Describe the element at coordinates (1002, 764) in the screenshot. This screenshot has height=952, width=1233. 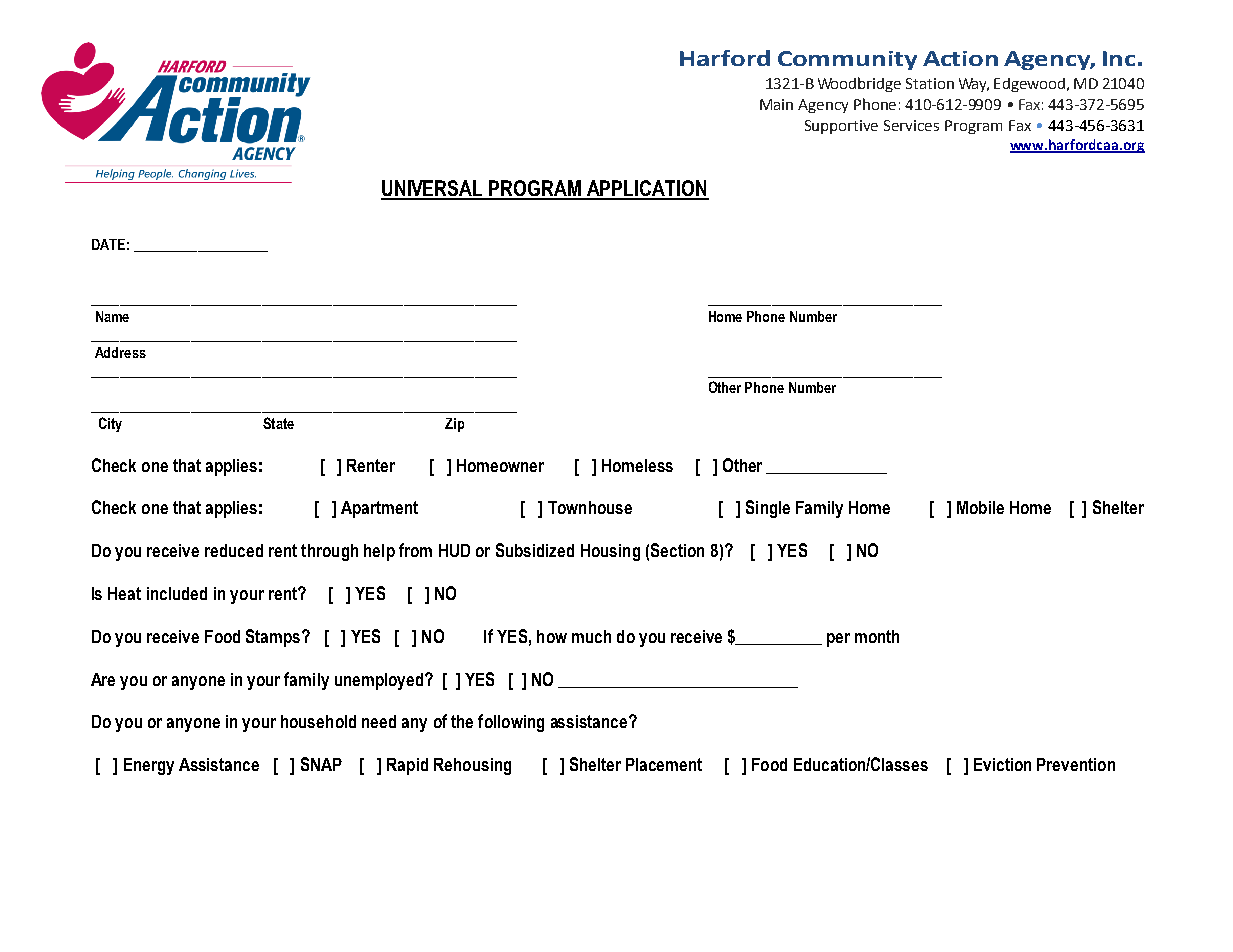
I see `Eviction` at that location.
